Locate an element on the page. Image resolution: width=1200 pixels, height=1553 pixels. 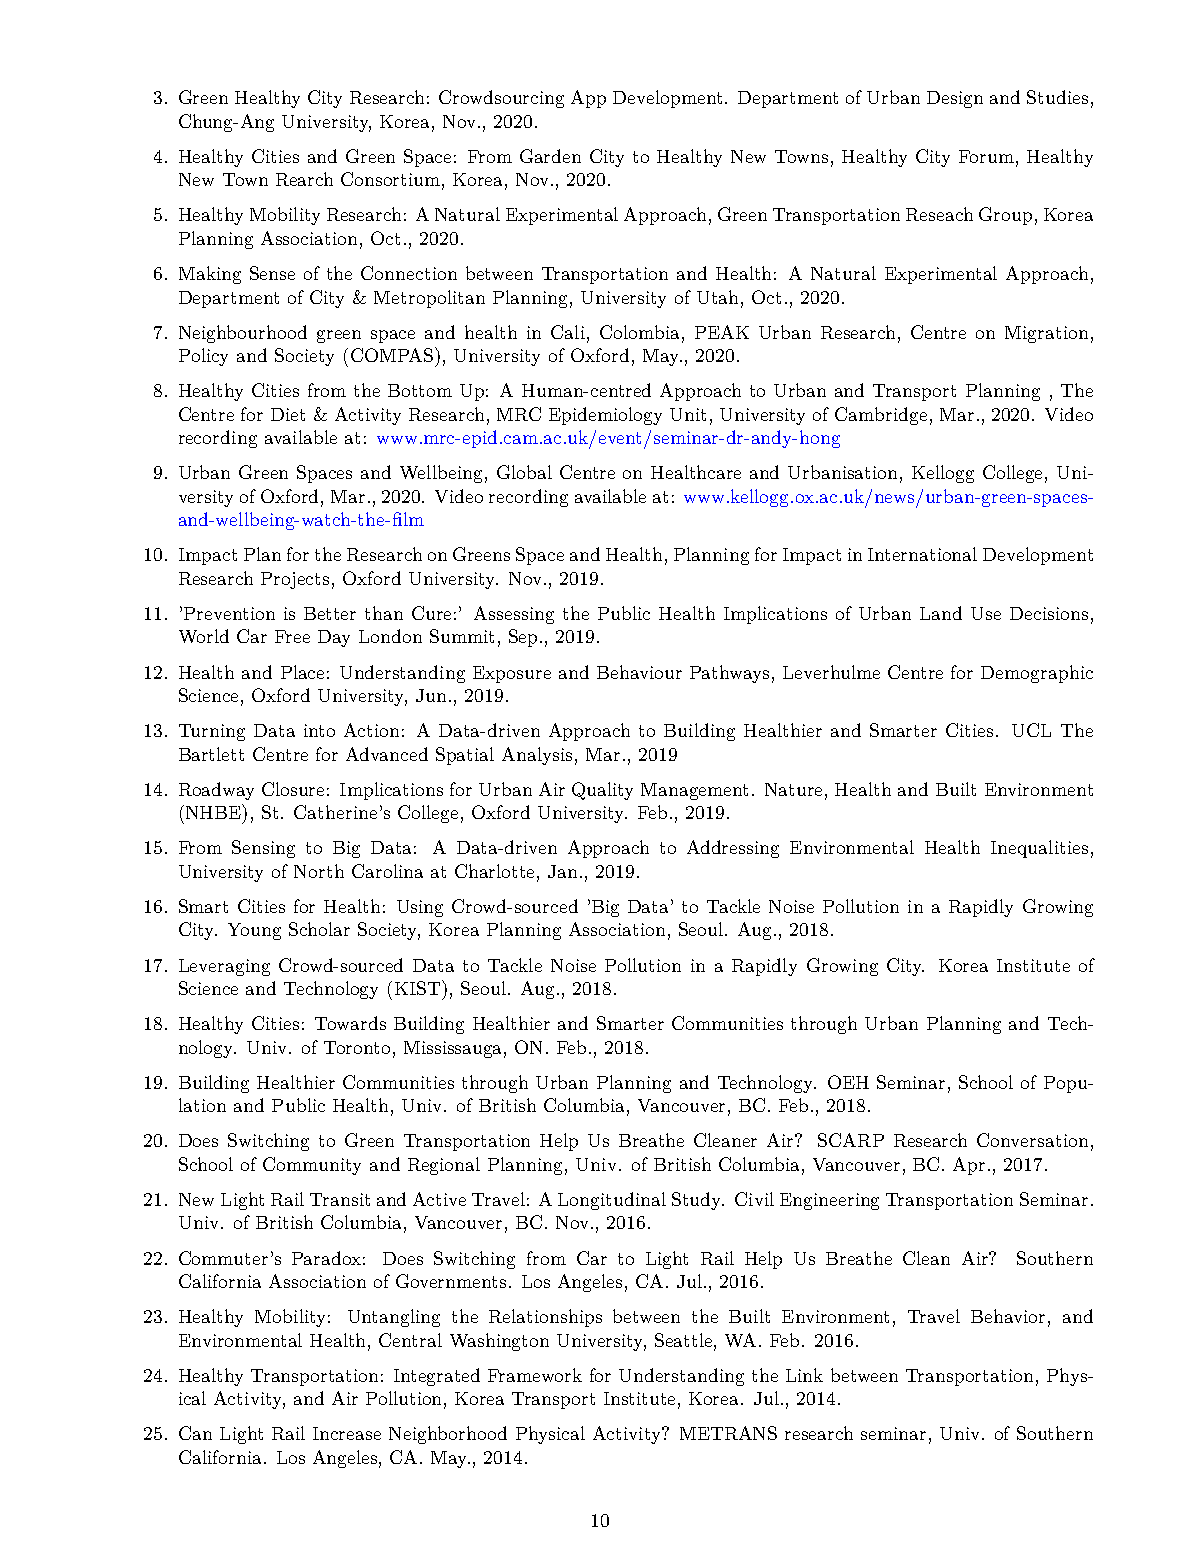
Projects is located at coordinates (295, 580).
